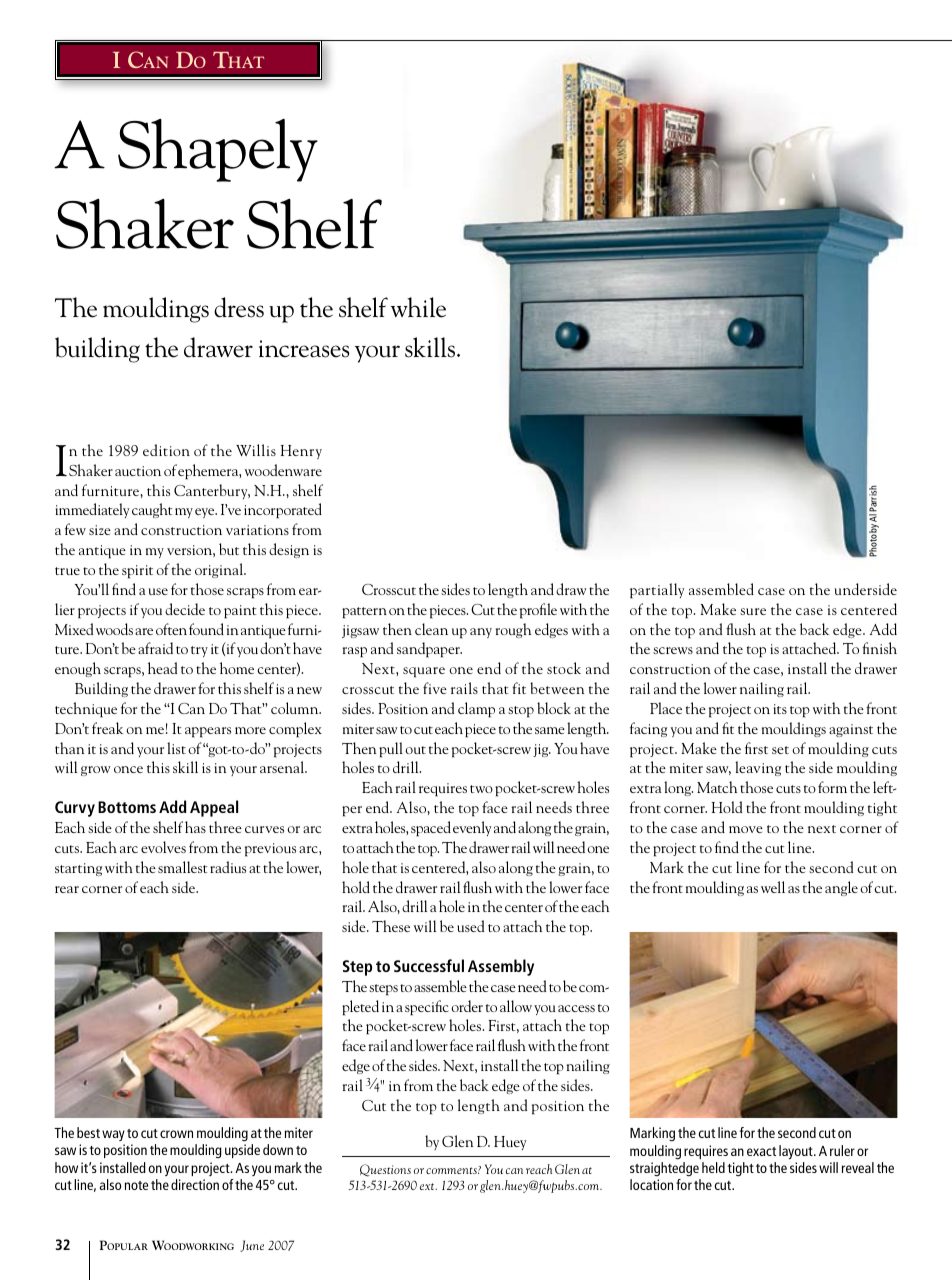 The image size is (952, 1280). What do you see at coordinates (780, 709) in the document?
I see `its` at bounding box center [780, 709].
